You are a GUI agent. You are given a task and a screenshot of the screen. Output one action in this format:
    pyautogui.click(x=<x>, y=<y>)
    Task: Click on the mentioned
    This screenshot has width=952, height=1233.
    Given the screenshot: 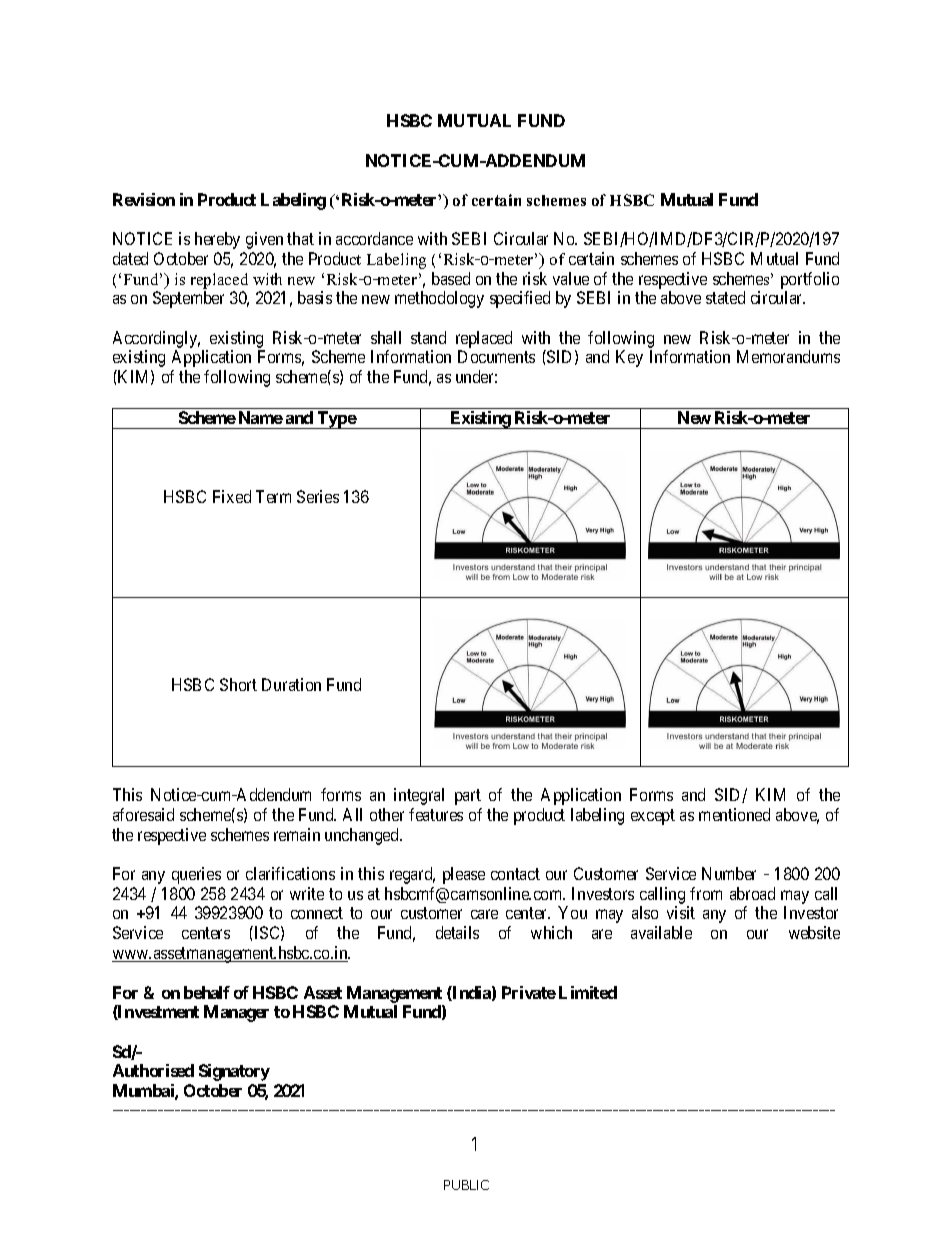 What is the action you would take?
    pyautogui.click(x=734, y=814)
